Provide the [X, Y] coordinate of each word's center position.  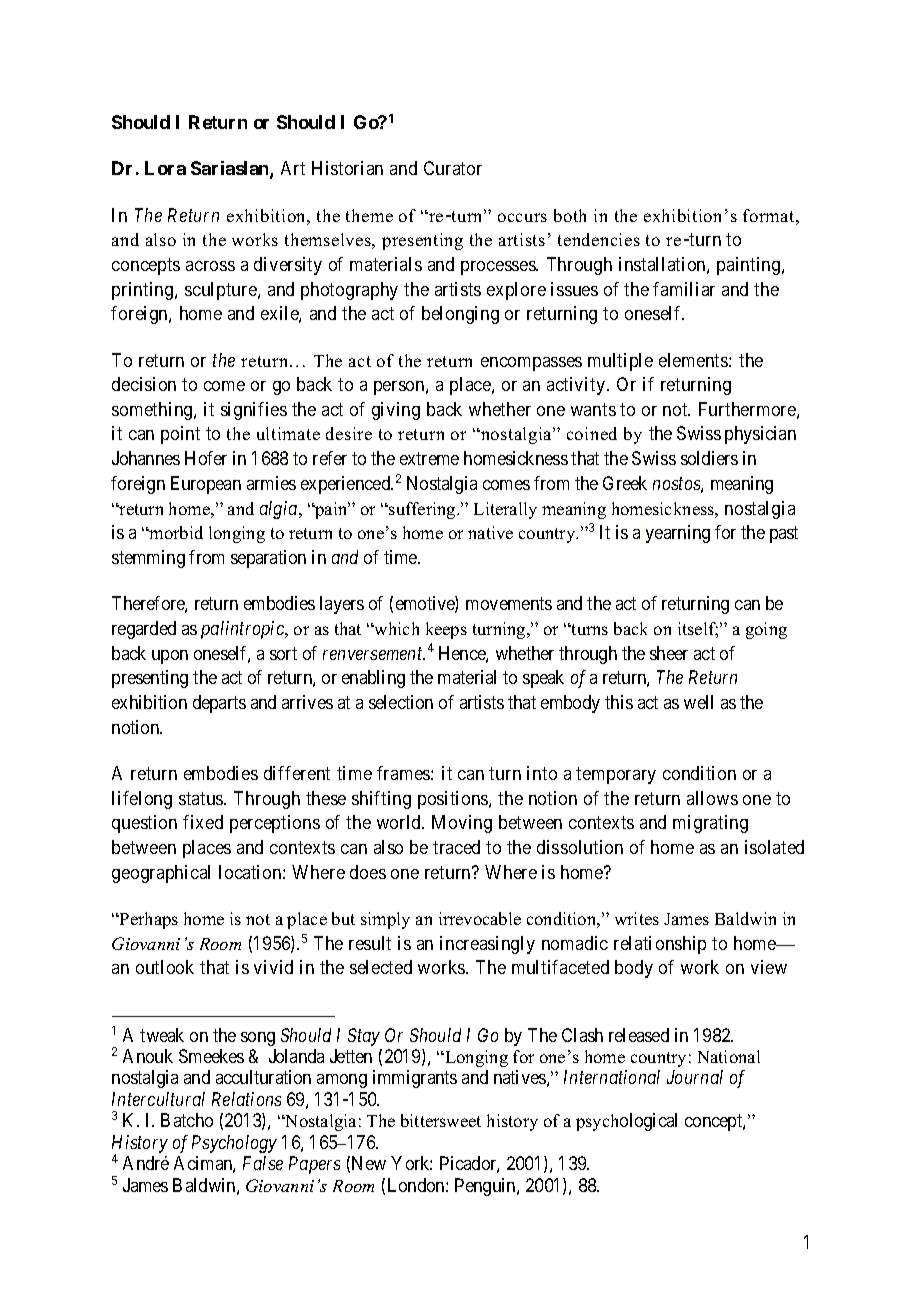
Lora [165, 168]
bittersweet [441, 1120]
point [180, 435]
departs [219, 704]
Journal [695, 1077]
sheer [669, 653]
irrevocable [480, 918]
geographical [161, 874]
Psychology [234, 1144]
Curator [453, 168]
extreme [429, 459]
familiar [684, 289]
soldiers [709, 458]
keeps [446, 630]
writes [637, 918]
